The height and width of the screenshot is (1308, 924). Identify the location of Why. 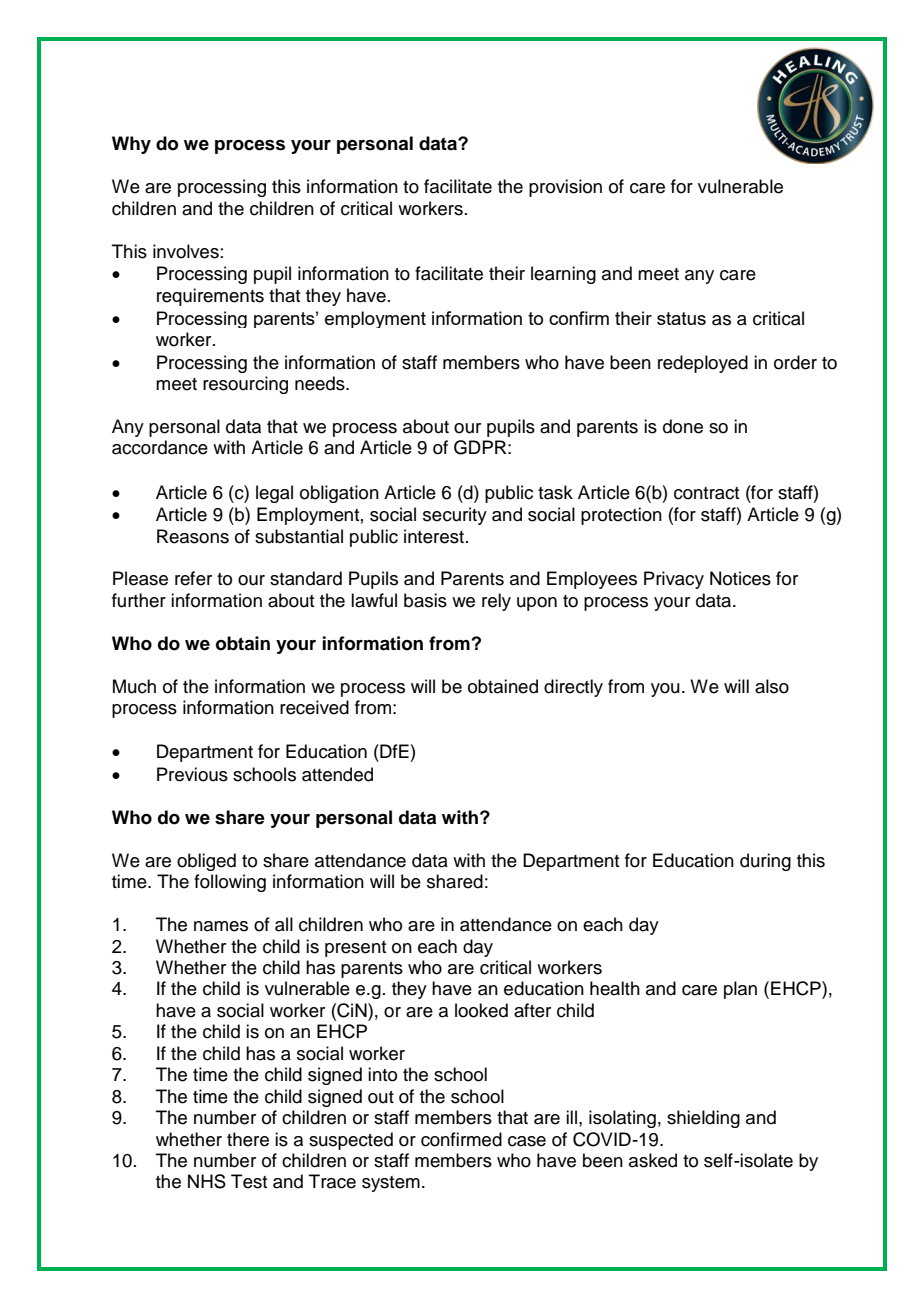
(131, 145).
